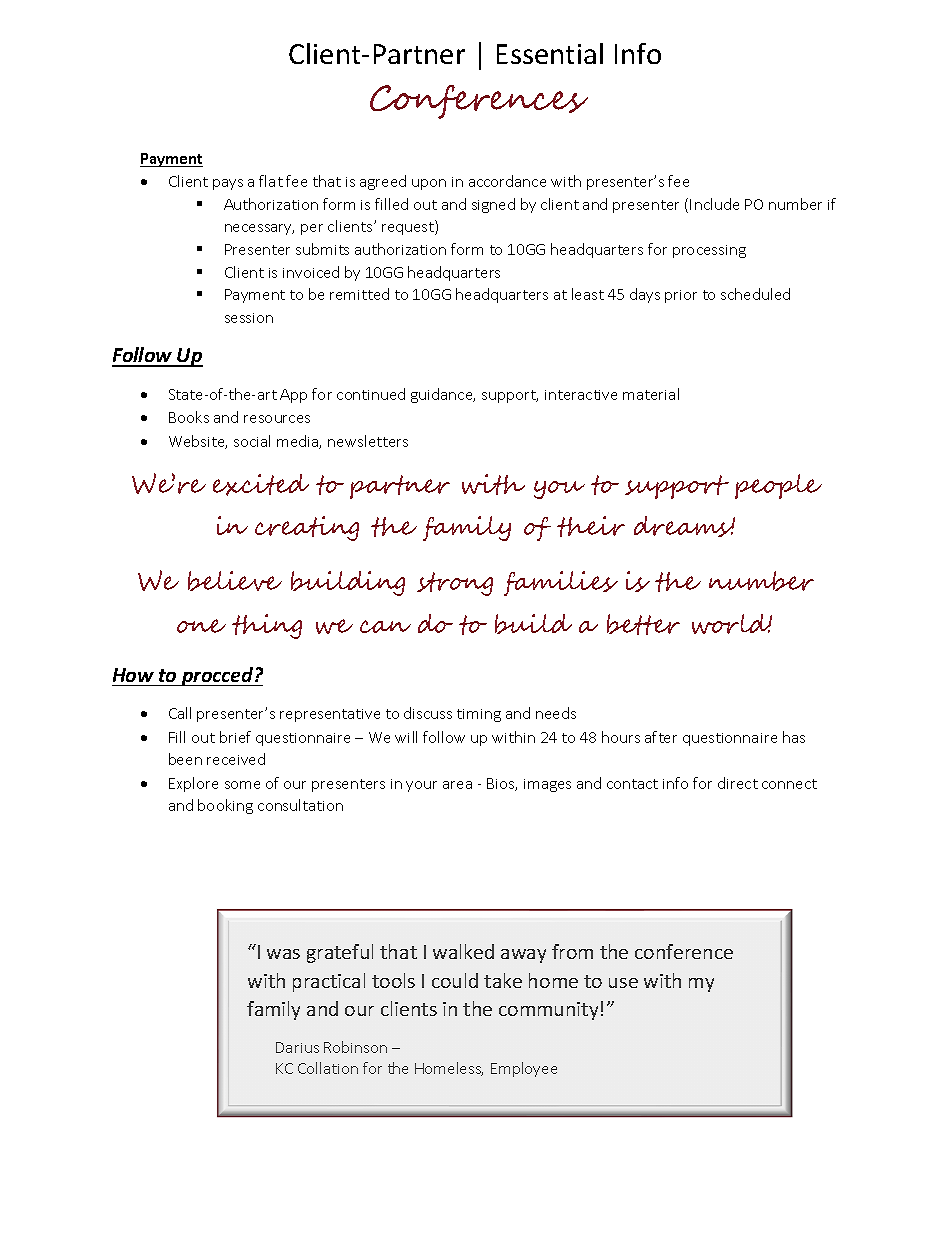 This document has height=1233, width=952. What do you see at coordinates (228, 184) in the document?
I see `pays` at bounding box center [228, 184].
